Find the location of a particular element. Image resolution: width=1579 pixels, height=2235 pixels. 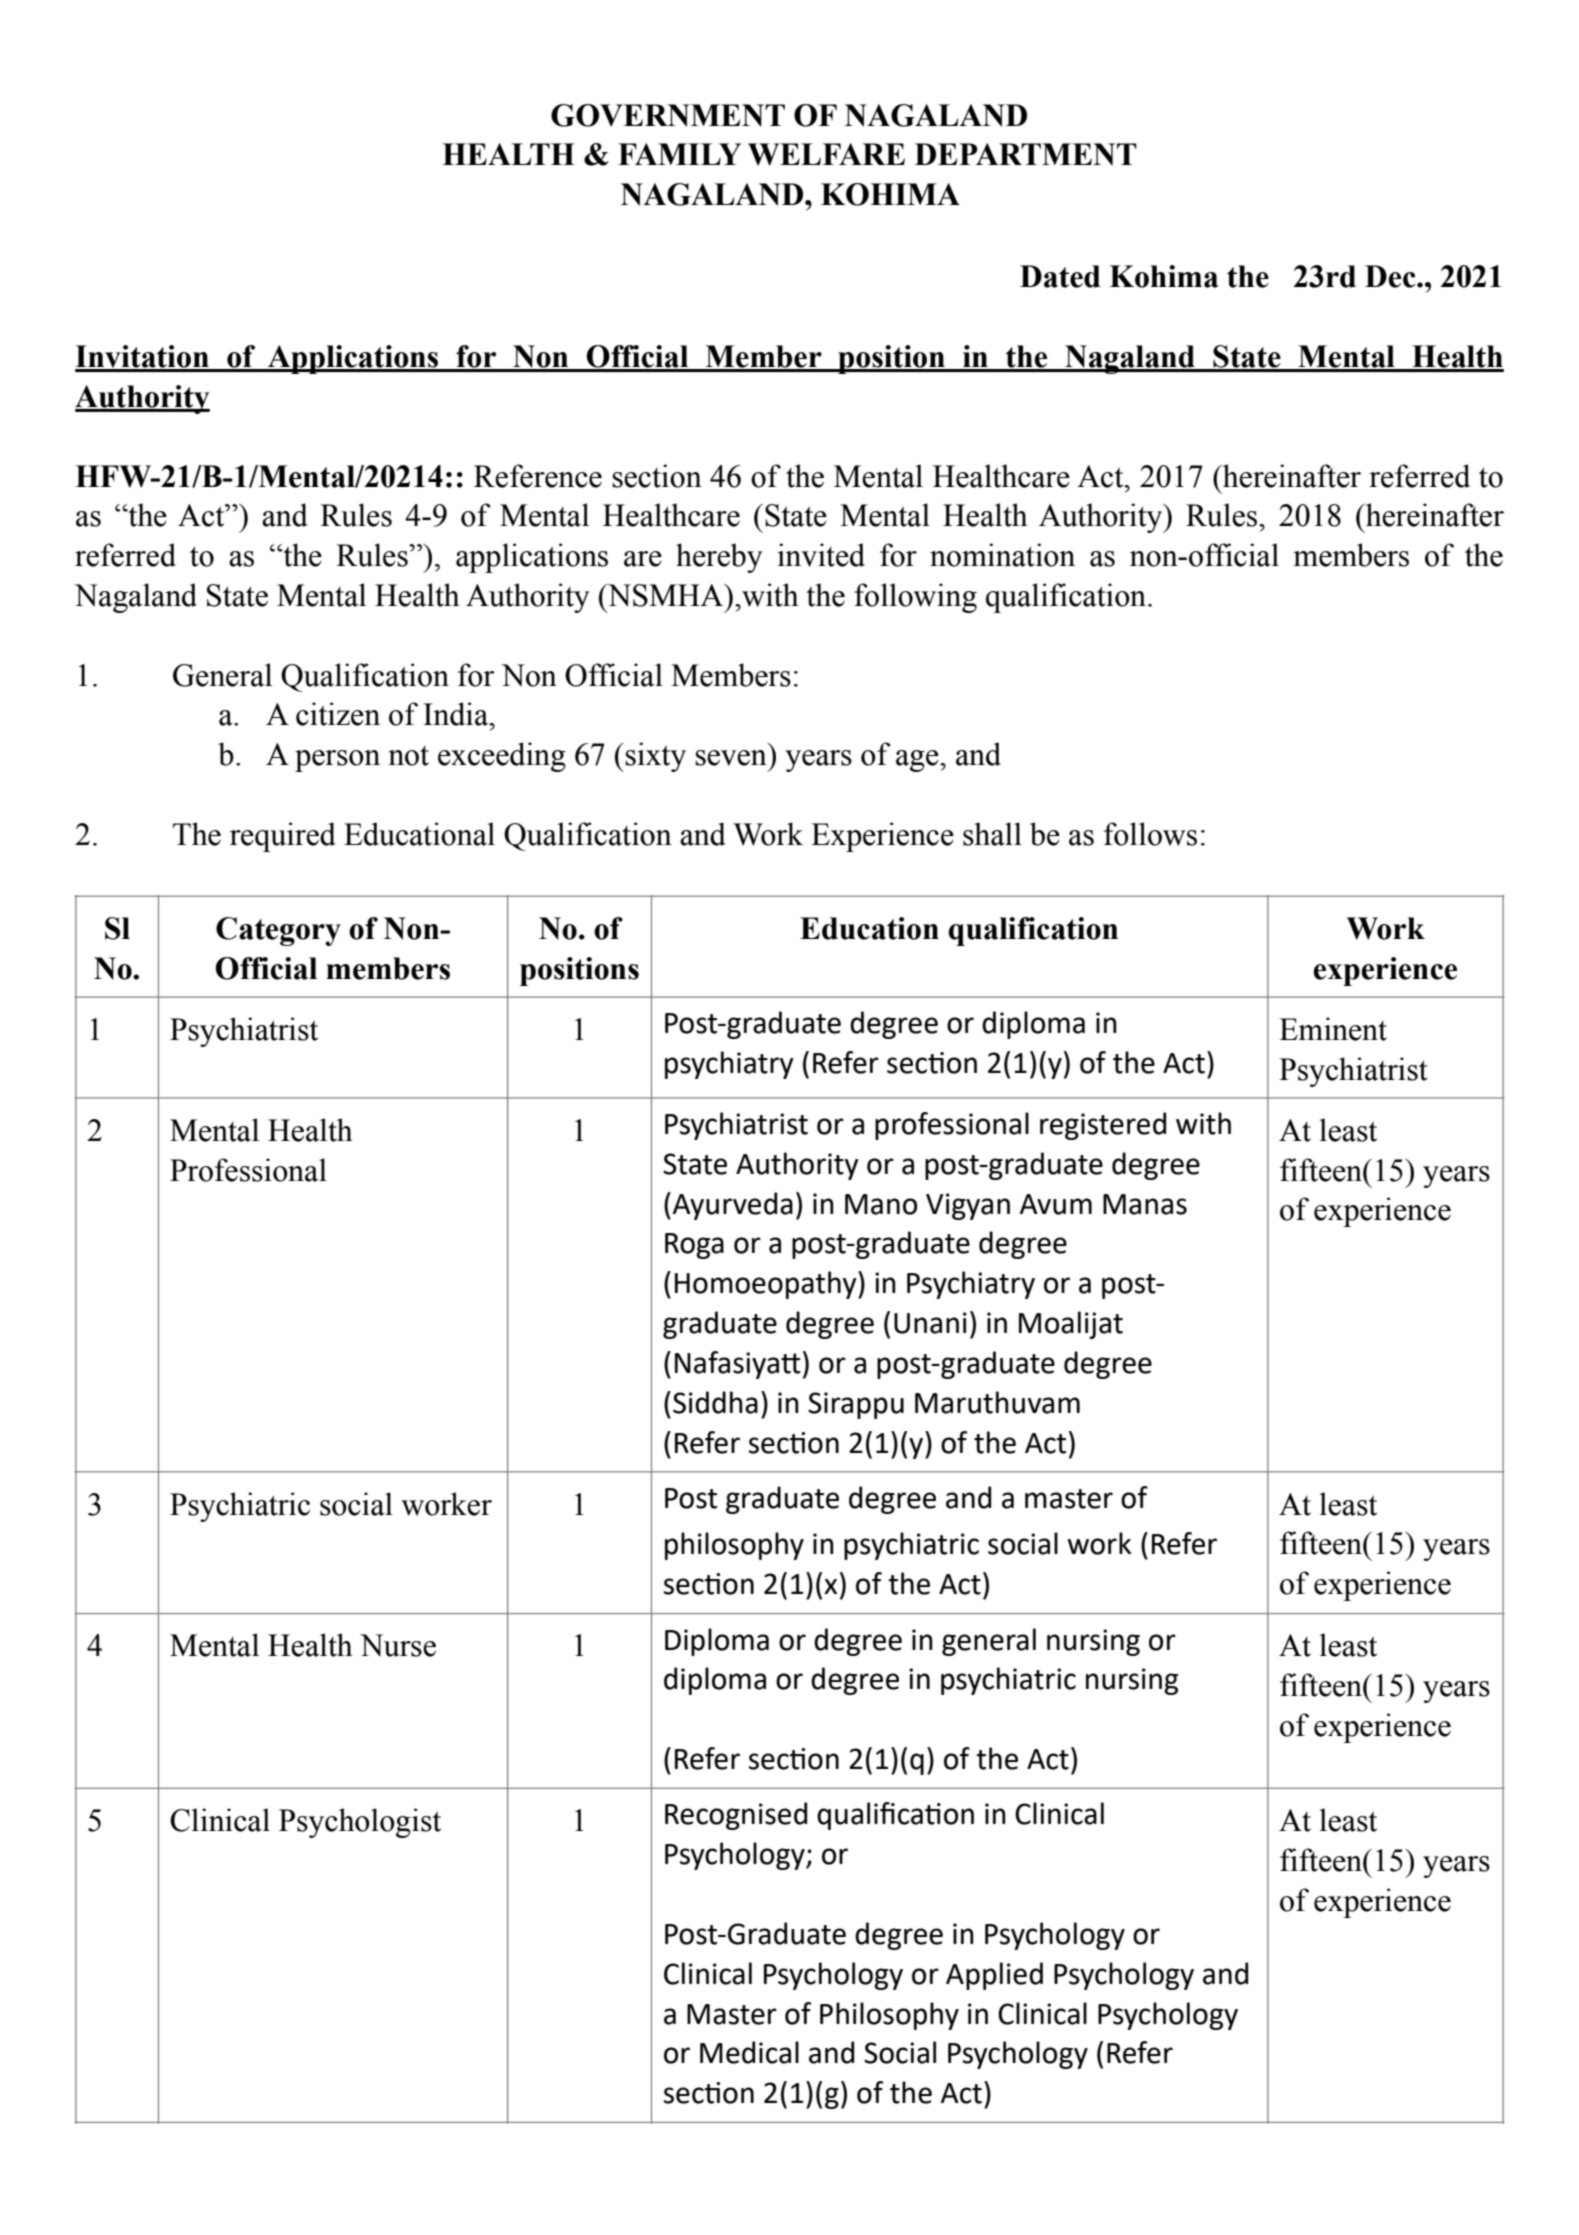

seven is located at coordinates (731, 758).
